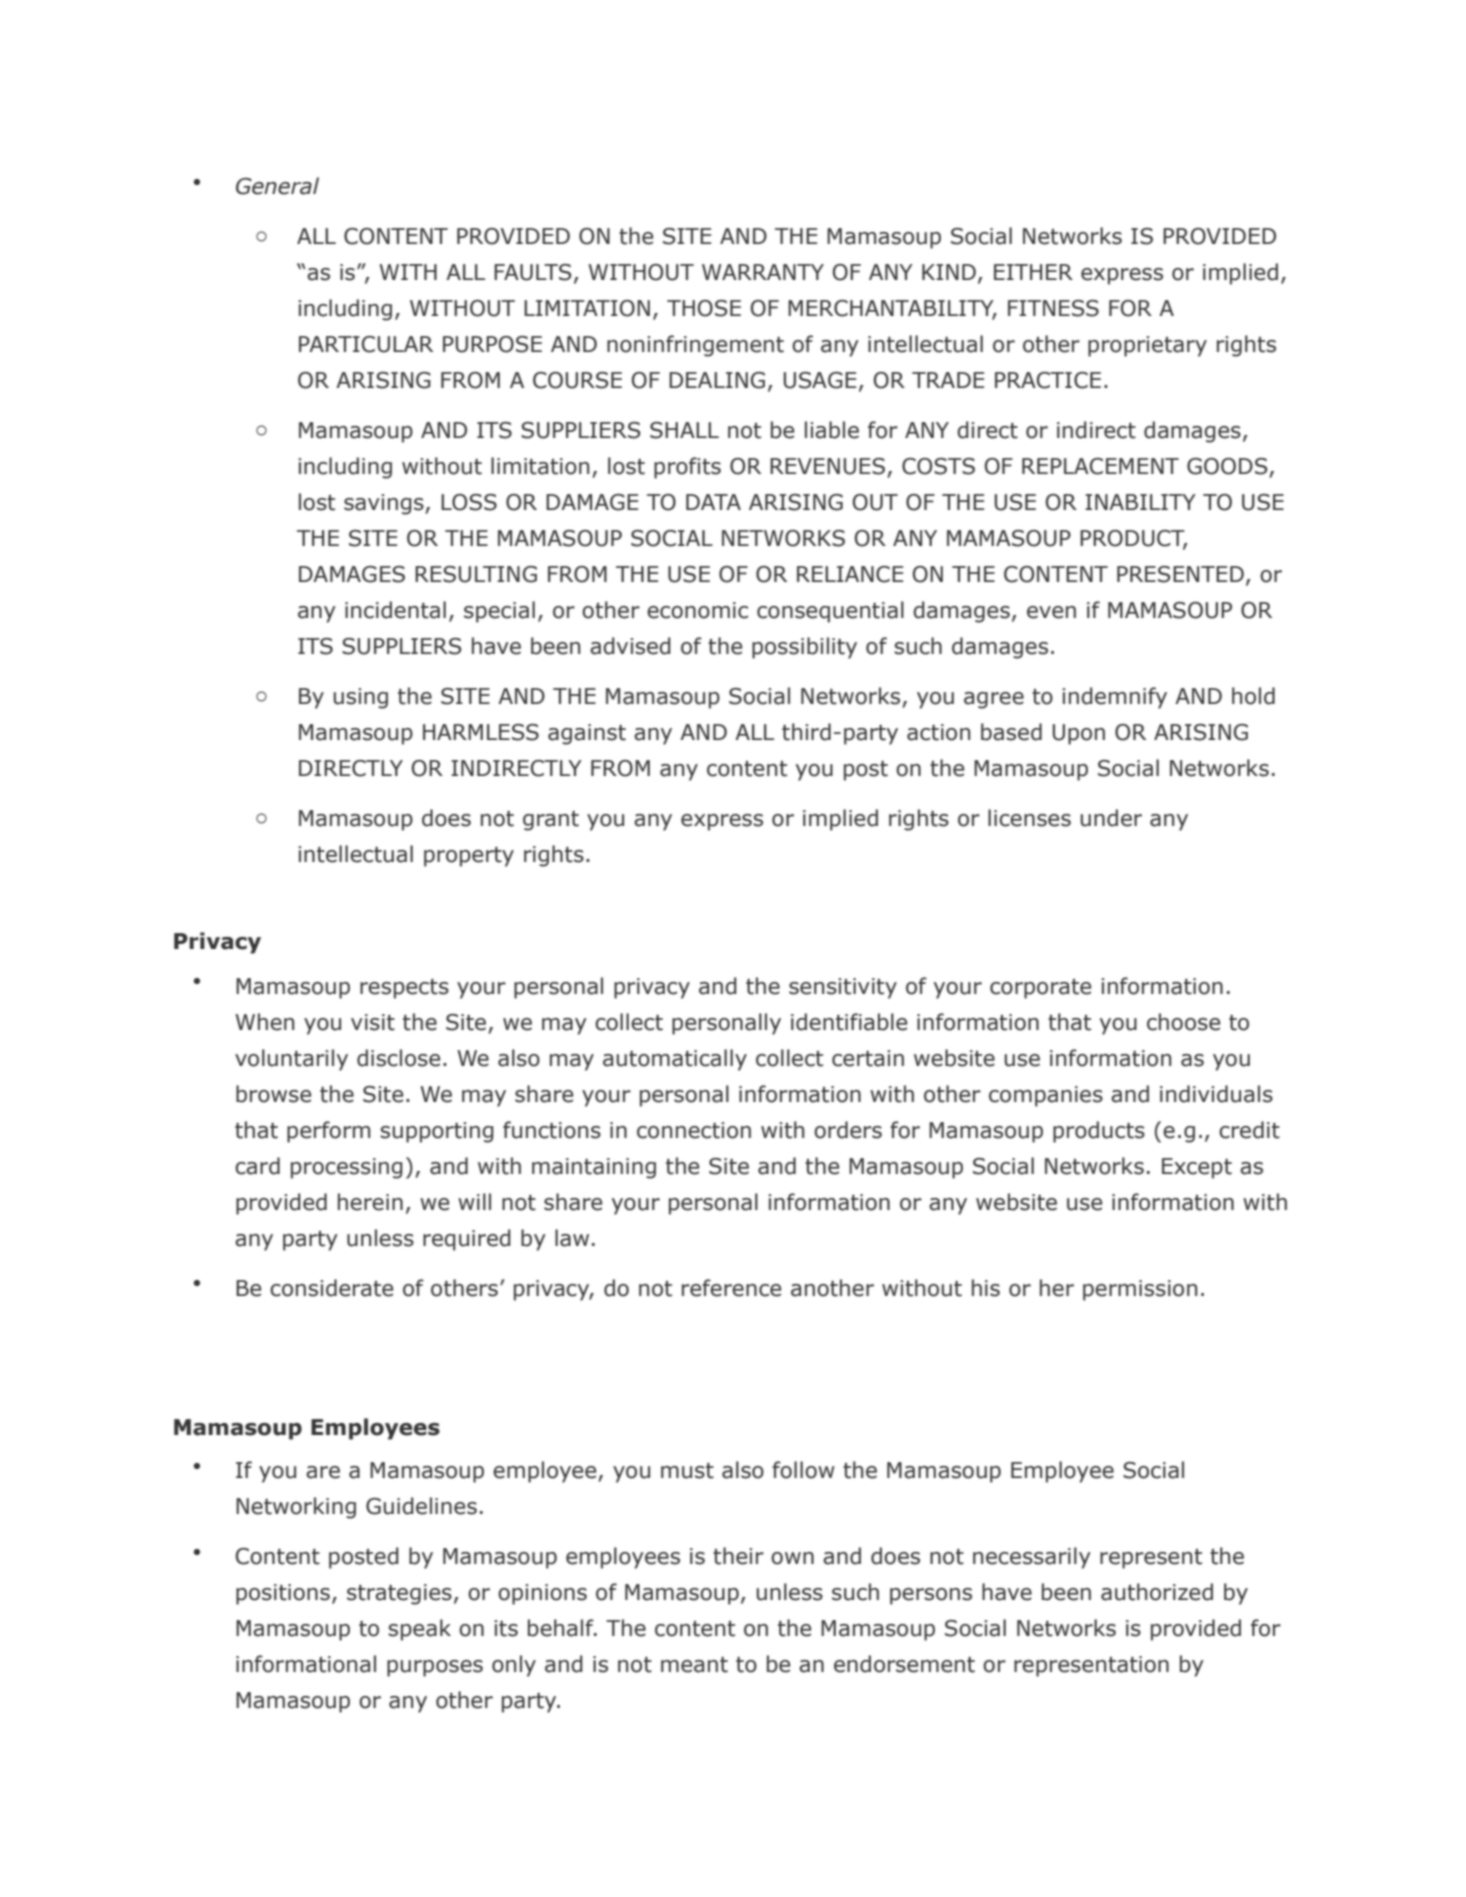 Image resolution: width=1466 pixels, height=1897 pixels. Describe the element at coordinates (277, 186) in the page. I see `General` at that location.
